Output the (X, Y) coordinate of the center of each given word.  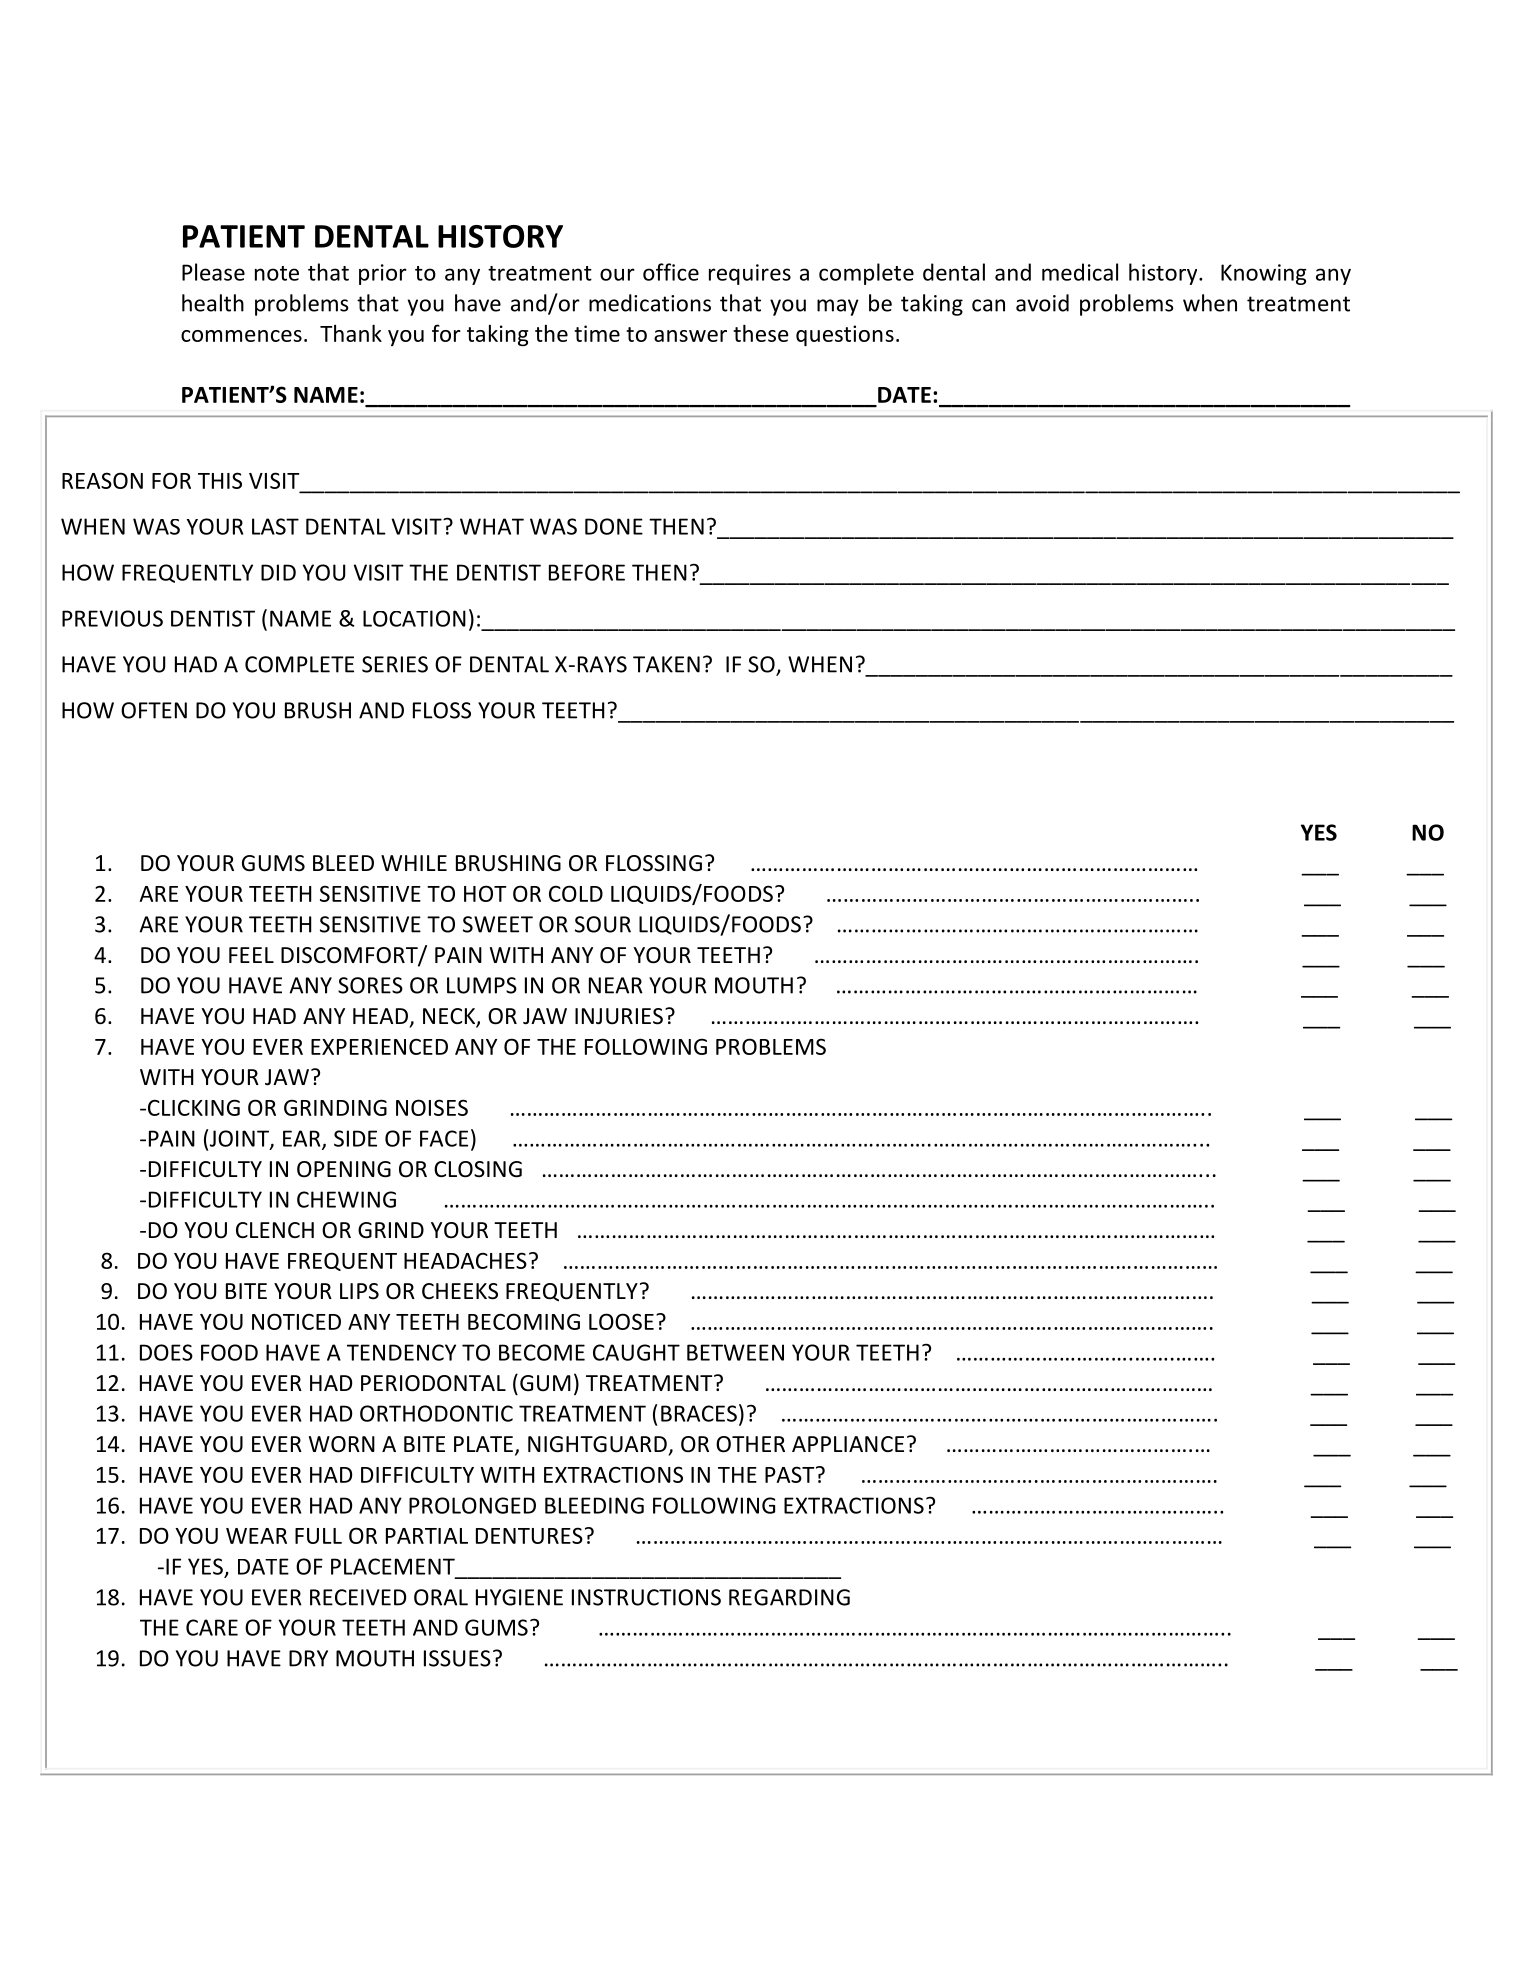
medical (1080, 272)
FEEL (251, 955)
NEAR (616, 985)
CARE (212, 1627)
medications (650, 303)
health (213, 303)
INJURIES (619, 1016)
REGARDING (789, 1597)
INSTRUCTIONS (646, 1597)
